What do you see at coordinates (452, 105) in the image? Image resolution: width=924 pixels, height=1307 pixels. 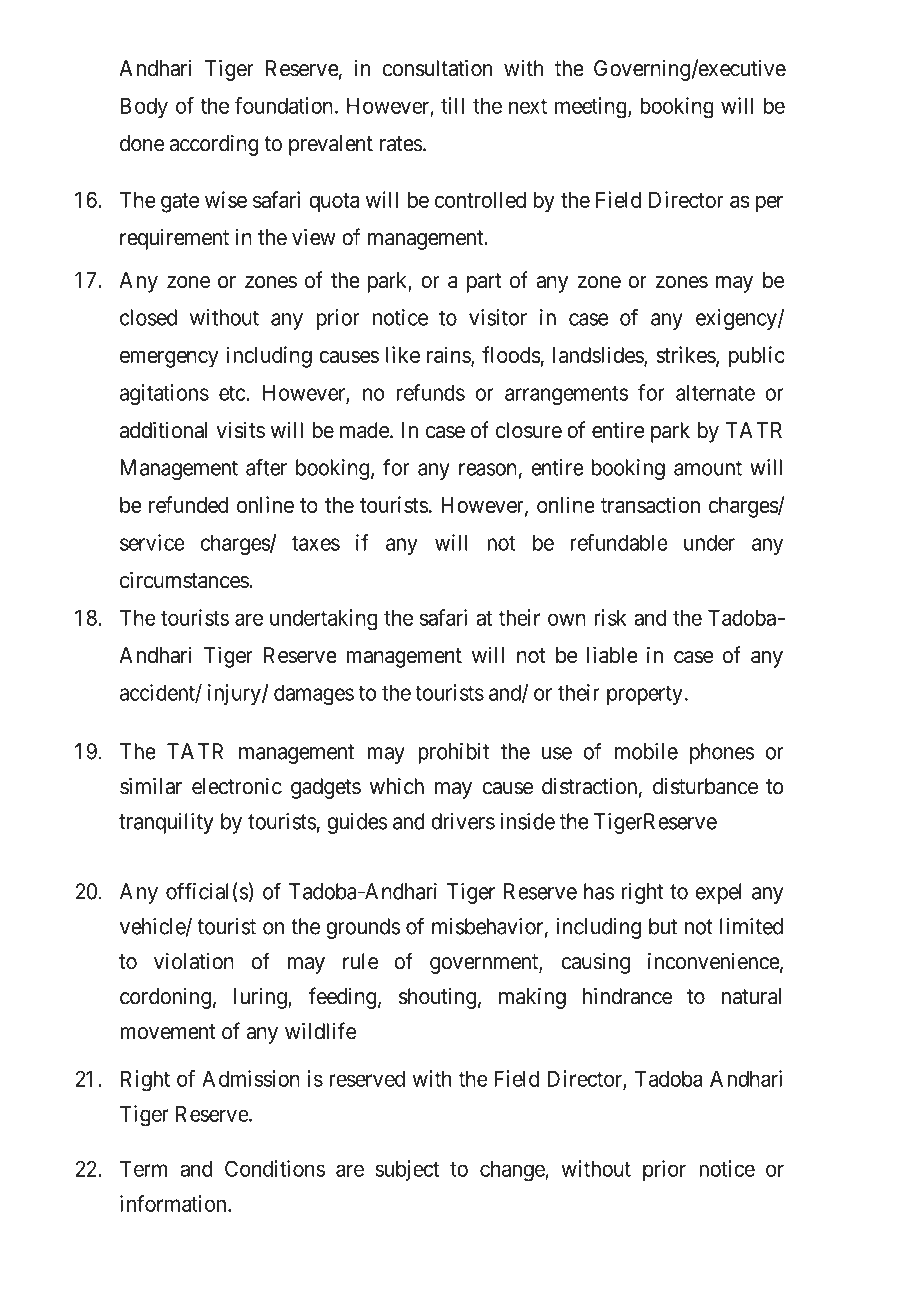 I see `till` at bounding box center [452, 105].
